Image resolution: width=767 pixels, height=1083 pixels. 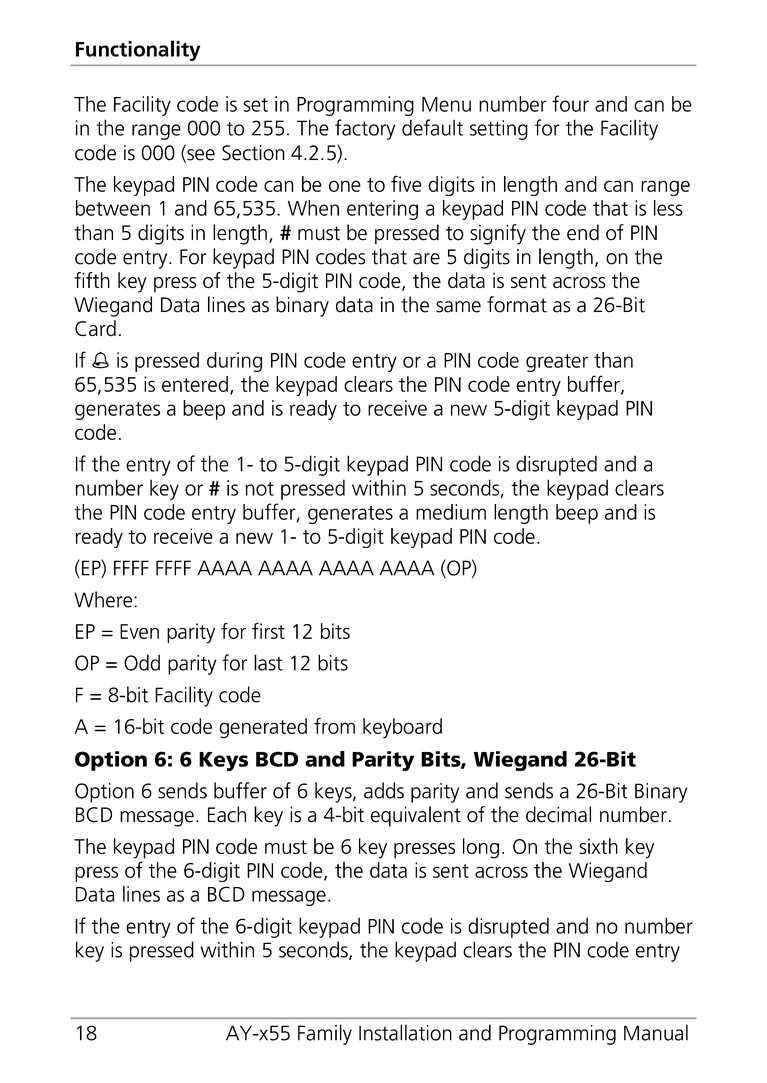 What do you see at coordinates (325, 1034) in the screenshot?
I see `Family` at bounding box center [325, 1034].
